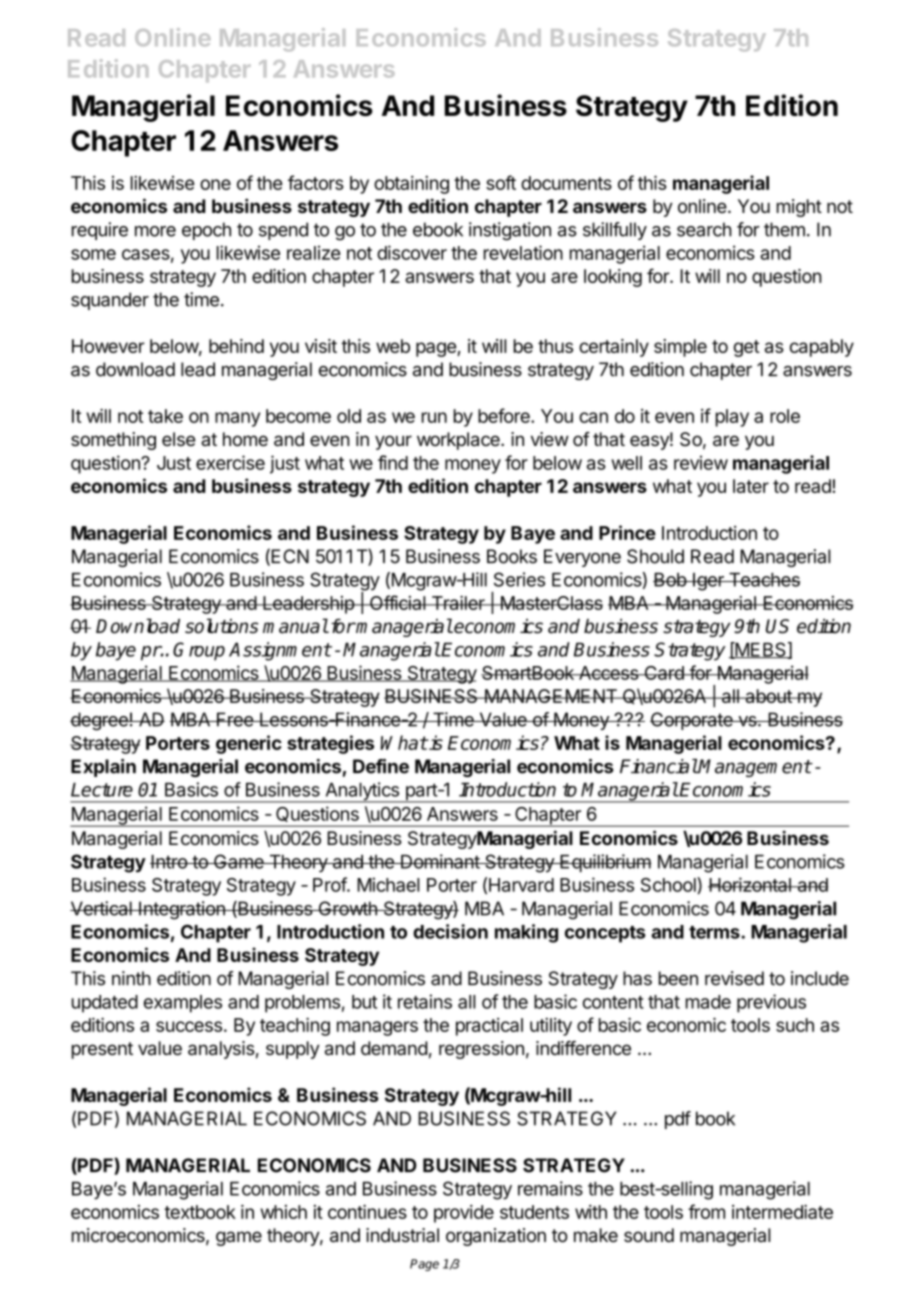 The width and height of the document is (924, 1308). Describe the element at coordinates (763, 580) in the document. I see `Teaches` at that location.
